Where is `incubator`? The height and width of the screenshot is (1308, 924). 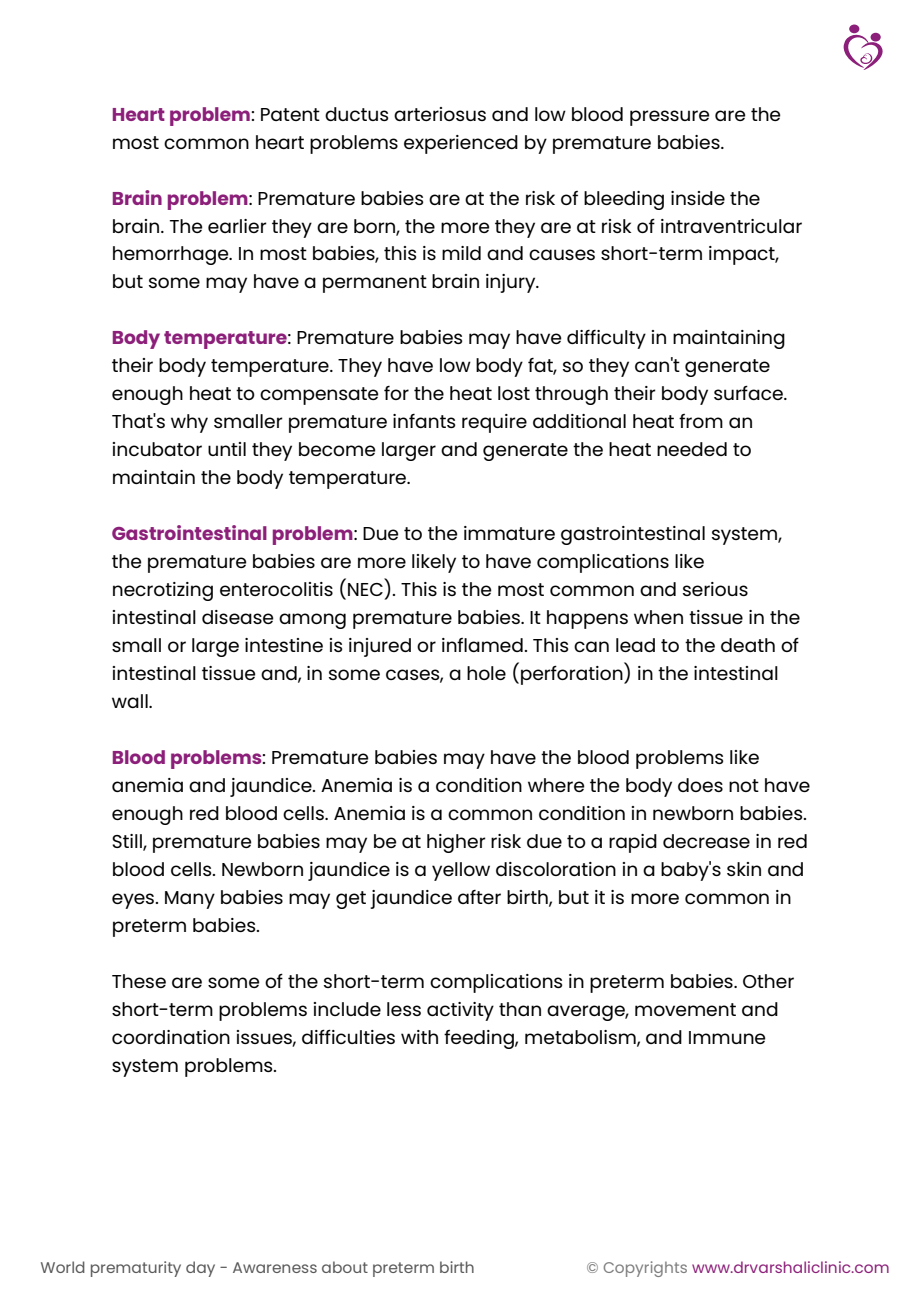 incubator is located at coordinates (157, 449).
